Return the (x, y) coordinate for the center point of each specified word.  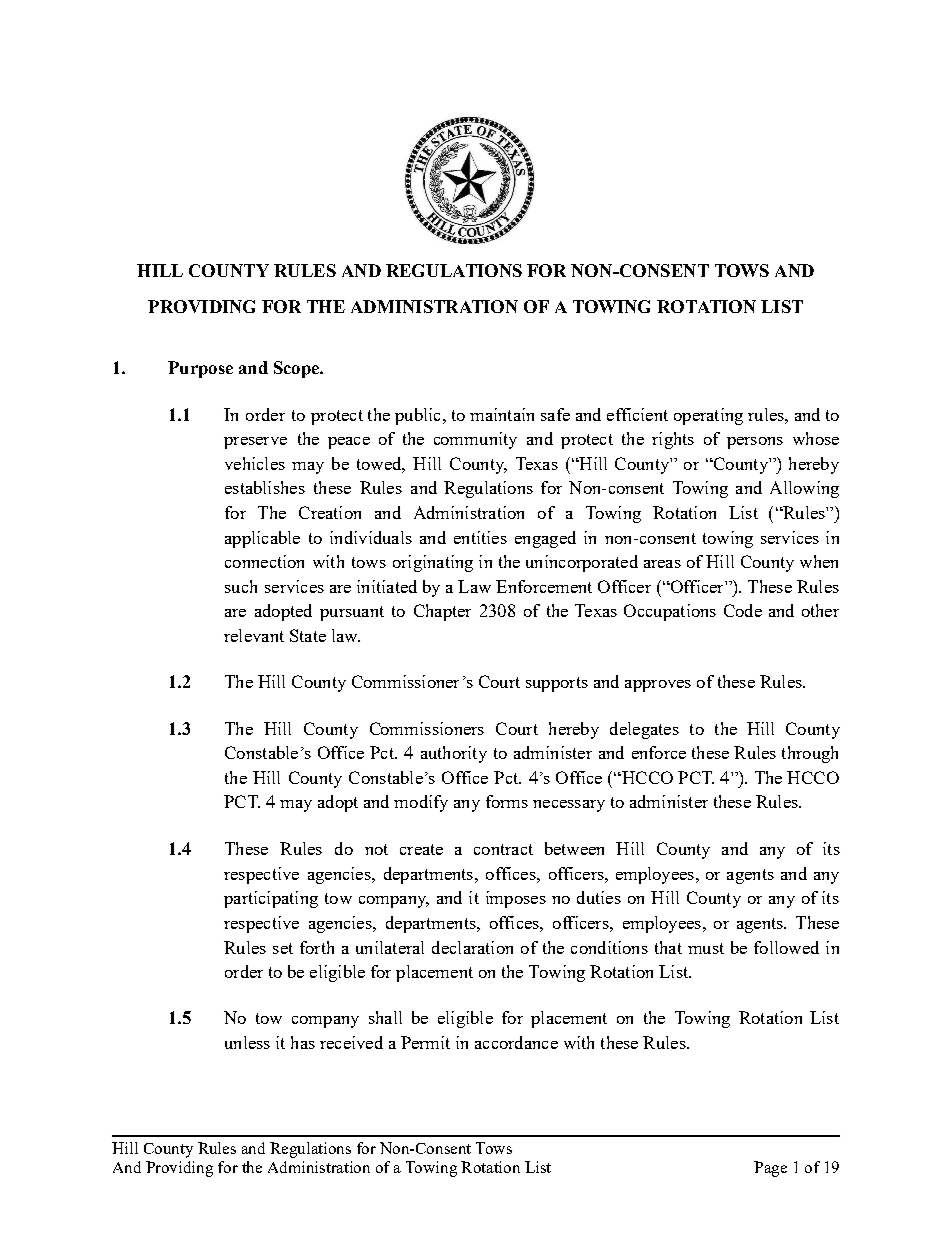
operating (708, 416)
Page (770, 1169)
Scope (297, 369)
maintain (502, 414)
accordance (516, 1042)
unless (247, 1042)
